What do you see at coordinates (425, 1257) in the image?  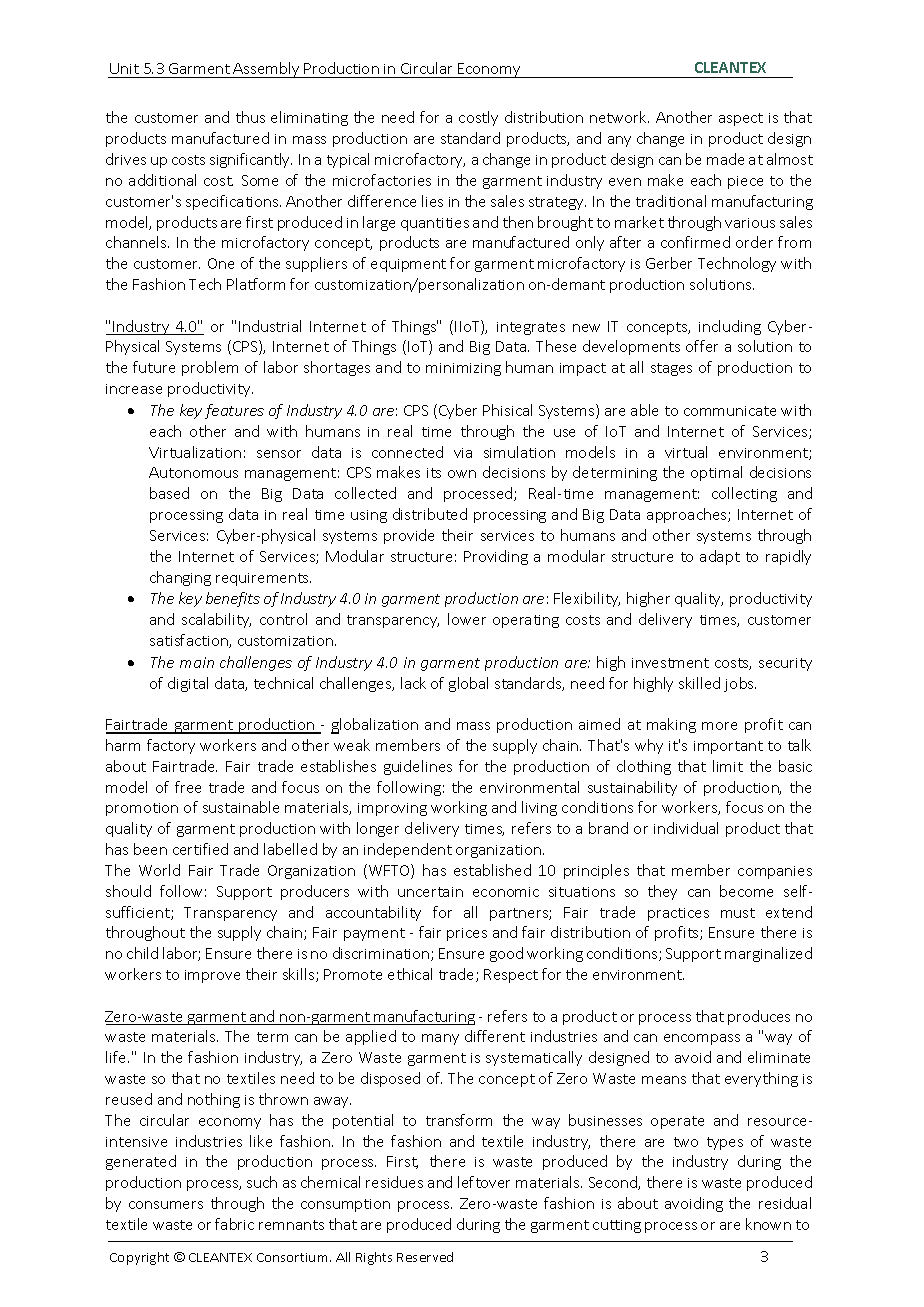 I see `Reserved` at bounding box center [425, 1257].
